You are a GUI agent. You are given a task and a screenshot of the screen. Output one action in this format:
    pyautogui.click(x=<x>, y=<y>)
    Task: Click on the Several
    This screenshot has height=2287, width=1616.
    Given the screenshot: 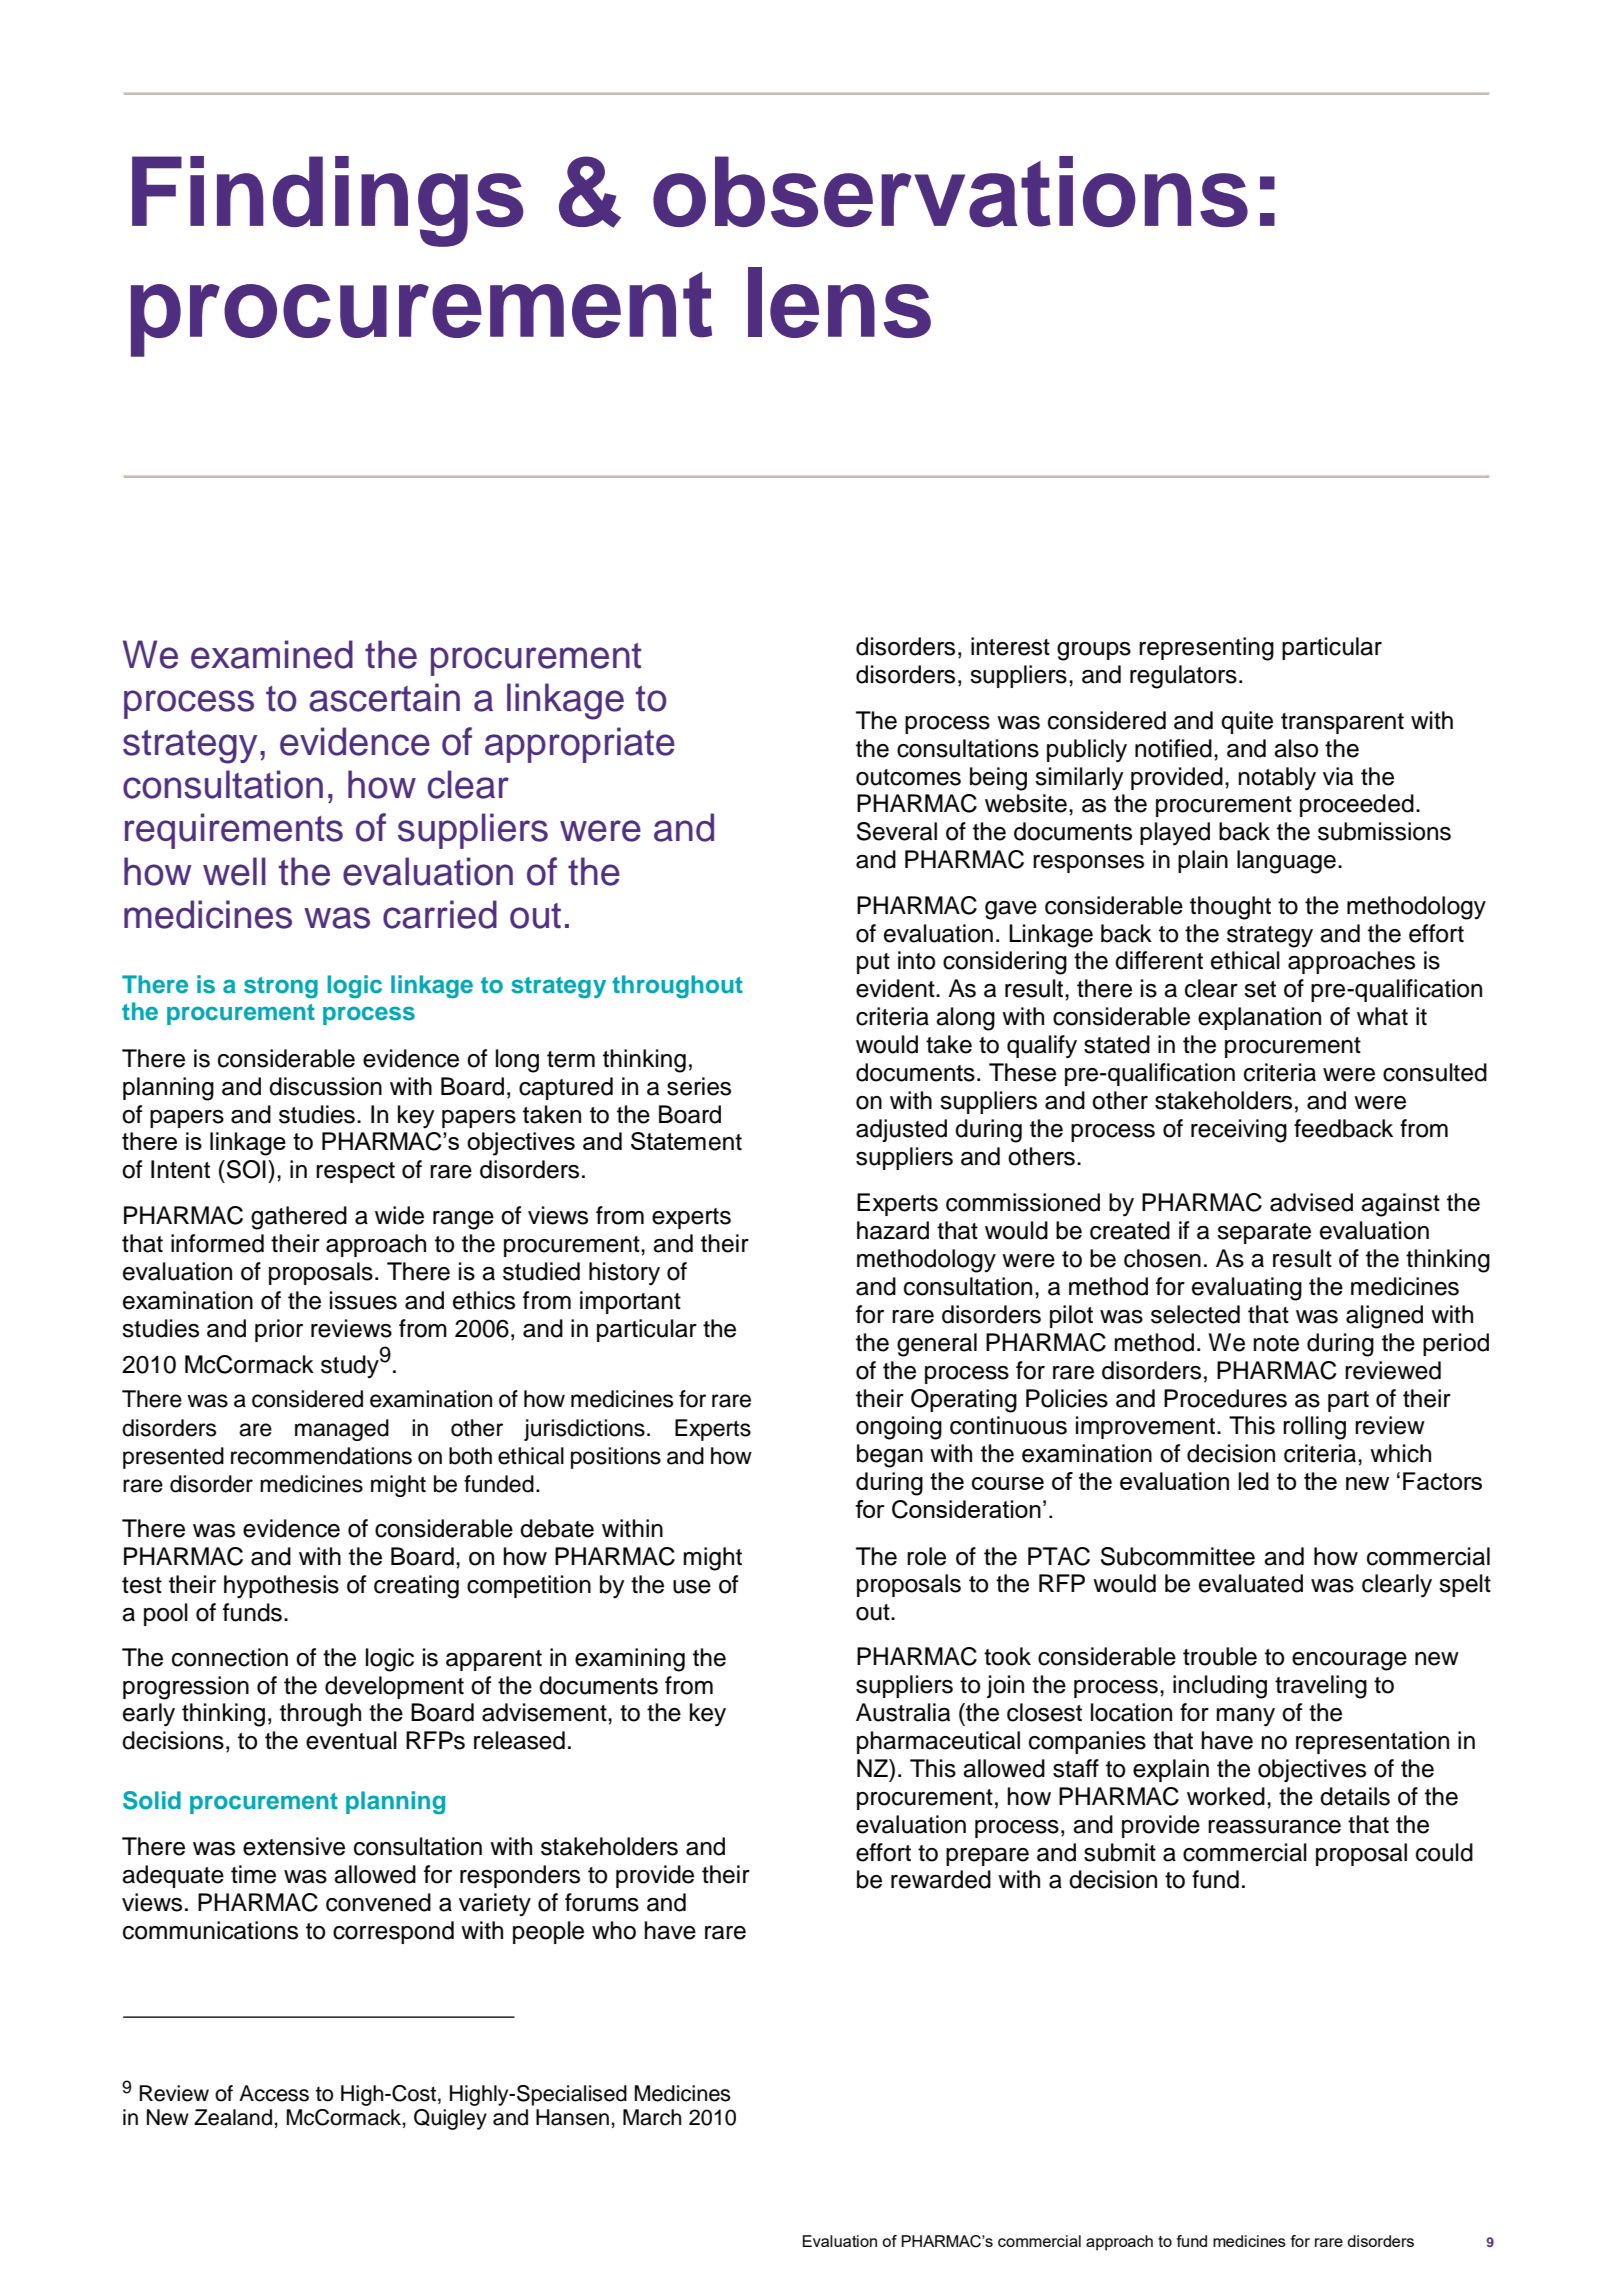 What is the action you would take?
    pyautogui.click(x=897, y=831)
